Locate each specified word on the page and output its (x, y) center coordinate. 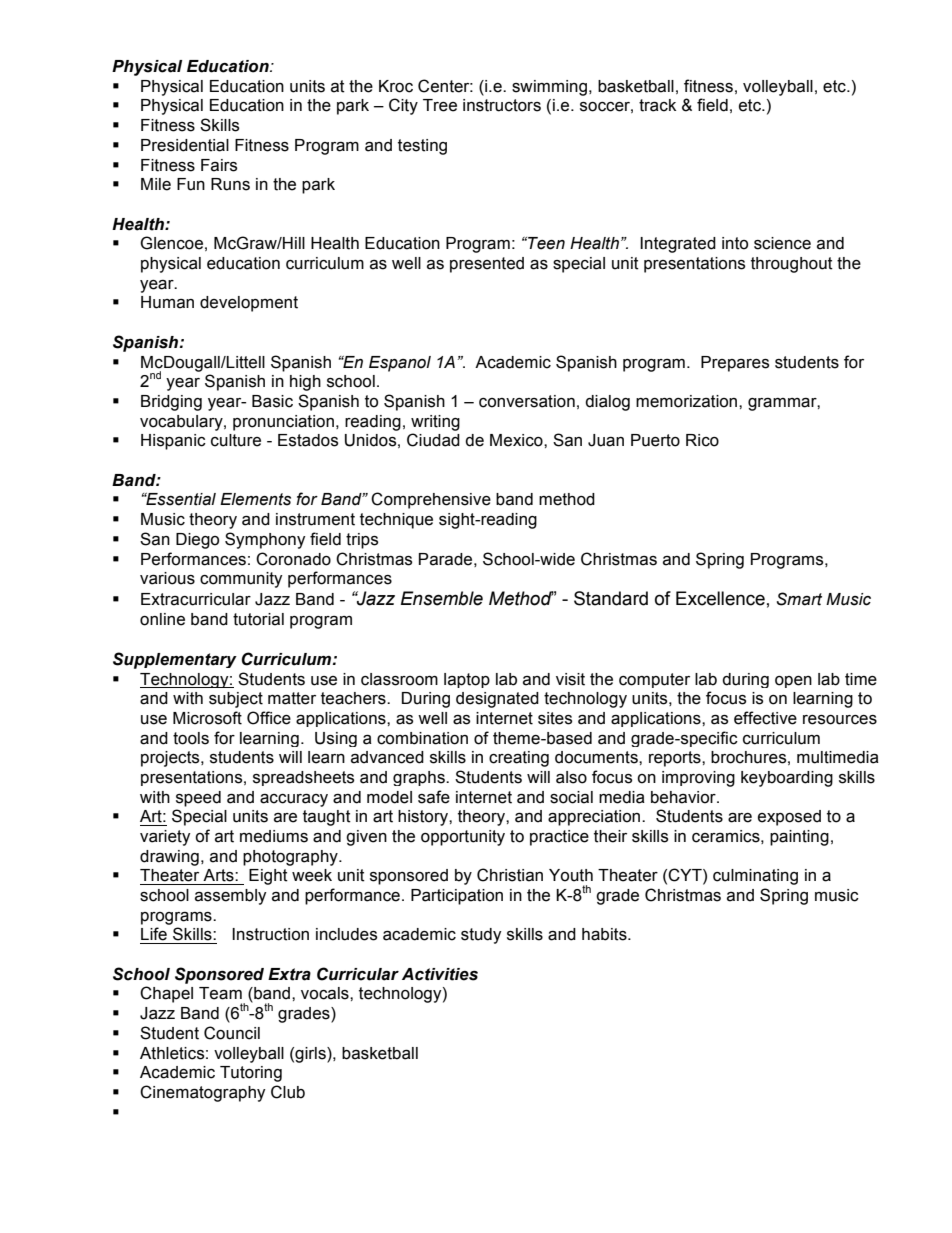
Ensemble (442, 598)
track (657, 105)
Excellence (720, 598)
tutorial (258, 619)
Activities (440, 974)
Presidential (185, 145)
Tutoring (251, 1074)
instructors (502, 105)
